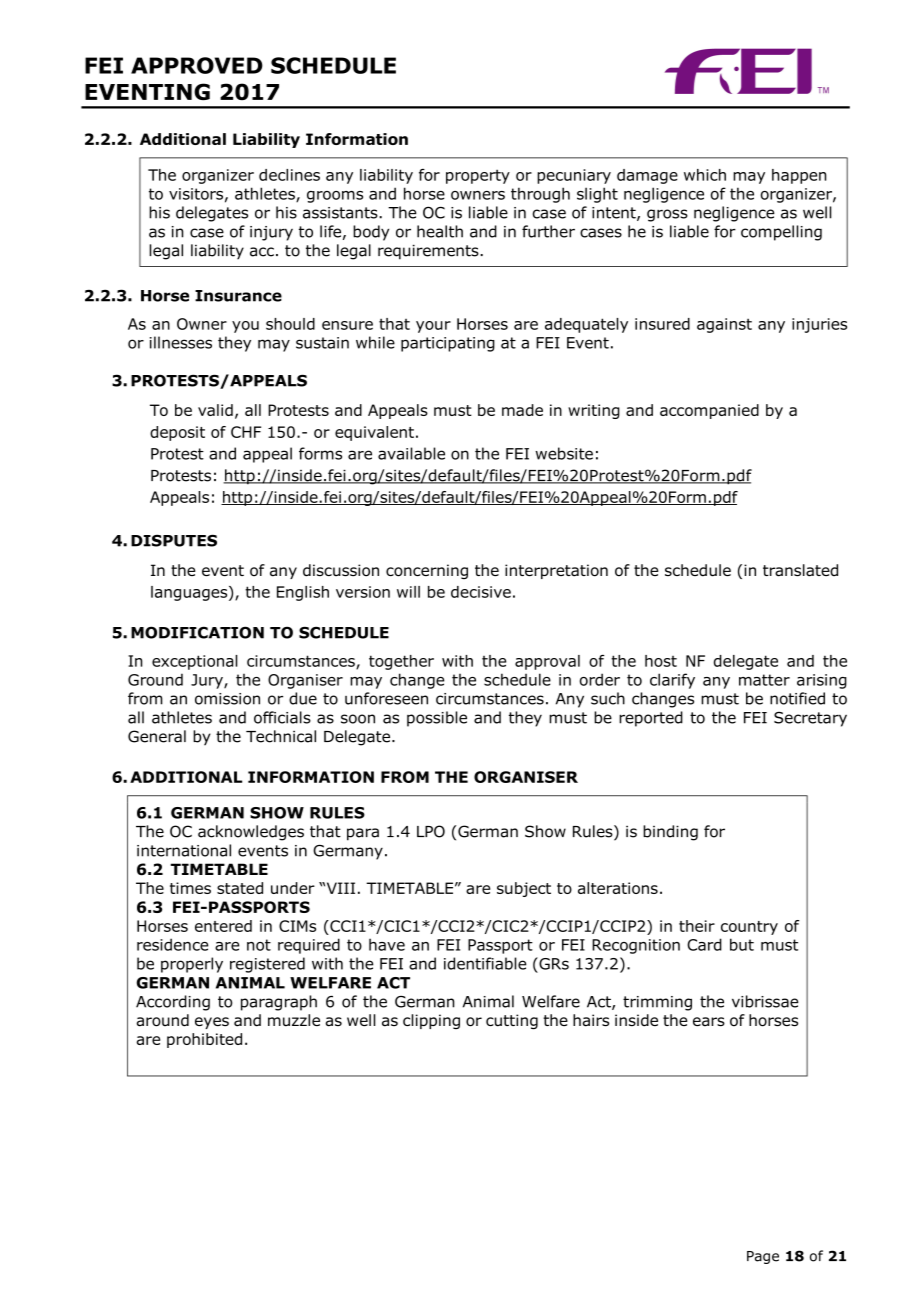 Image resolution: width=924 pixels, height=1308 pixels. I want to click on exceptional, so click(195, 662).
